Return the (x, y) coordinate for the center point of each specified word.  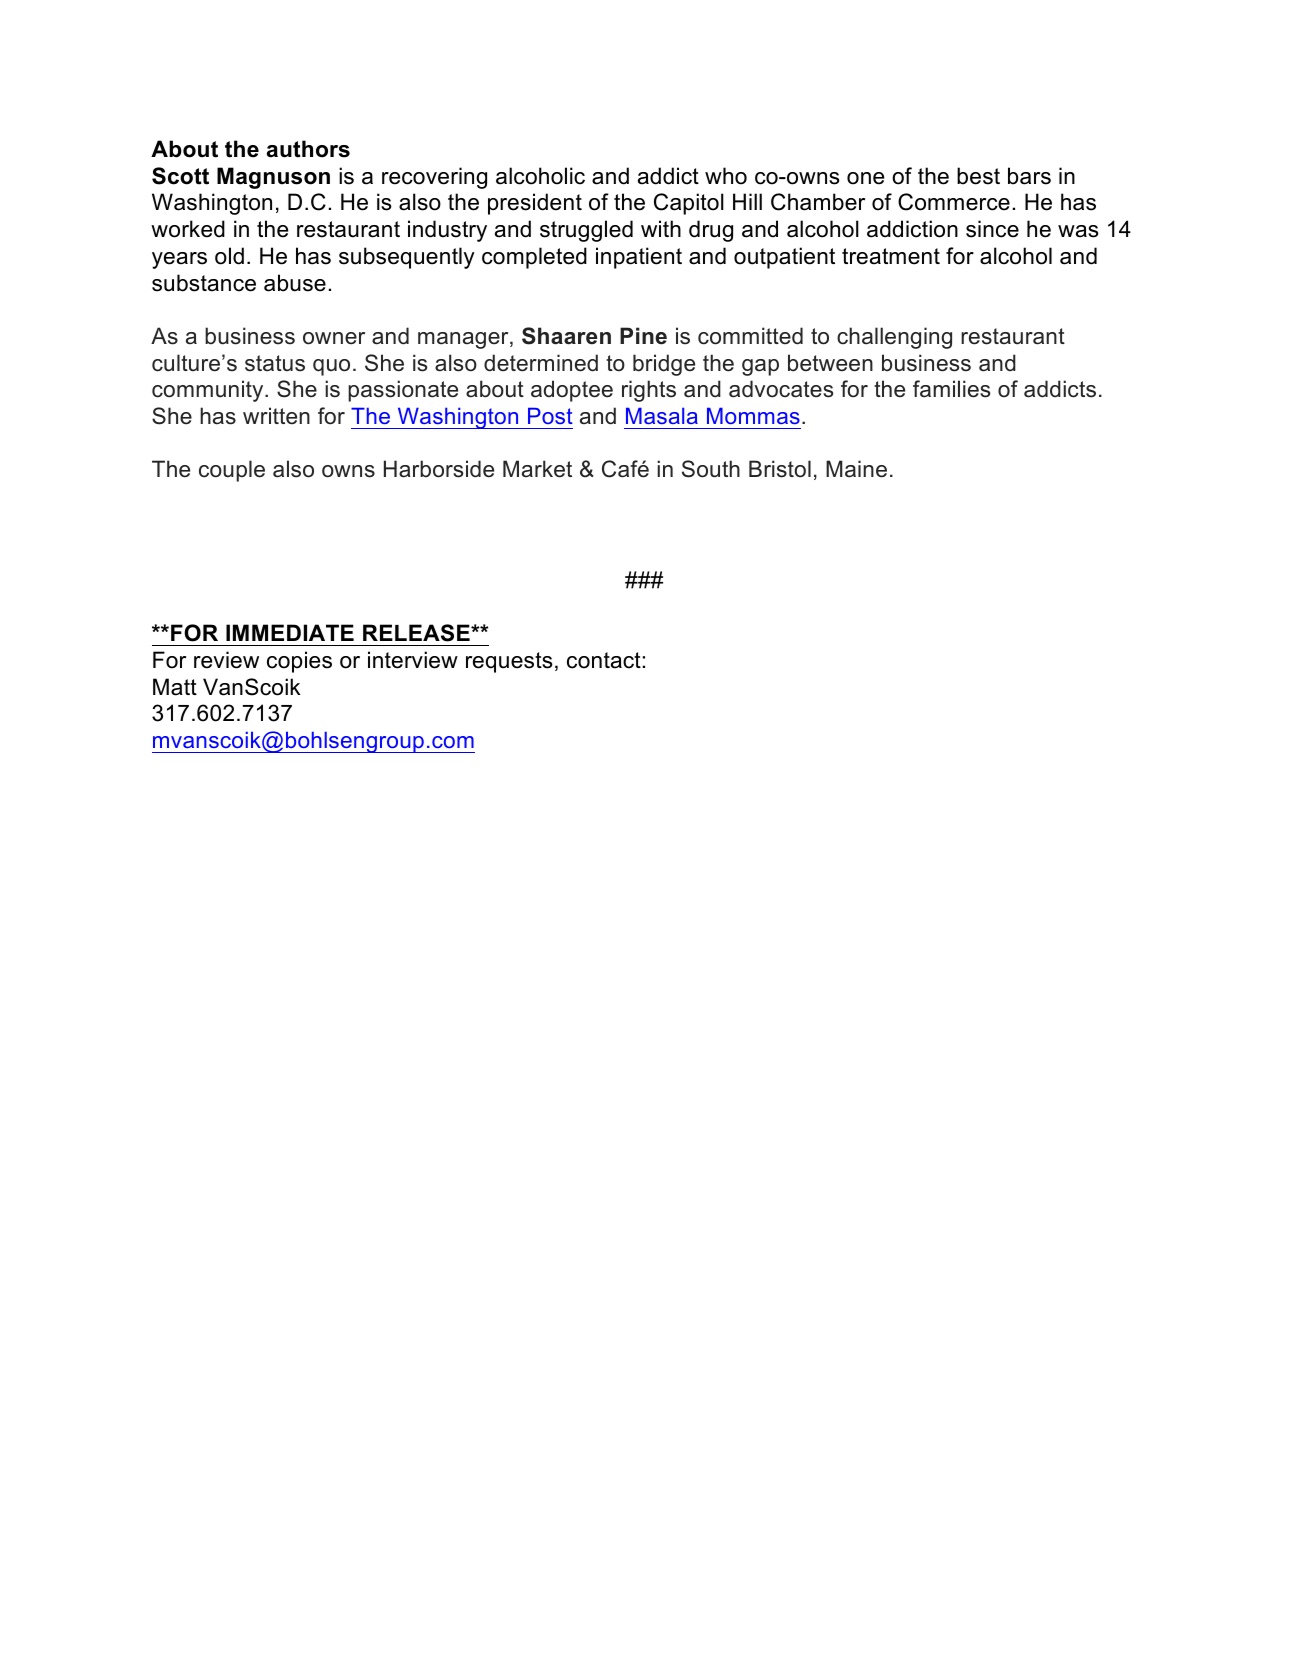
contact (604, 660)
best (978, 176)
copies (299, 662)
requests (509, 662)
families (951, 389)
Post (550, 416)
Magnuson (273, 178)
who (726, 176)
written (276, 416)
